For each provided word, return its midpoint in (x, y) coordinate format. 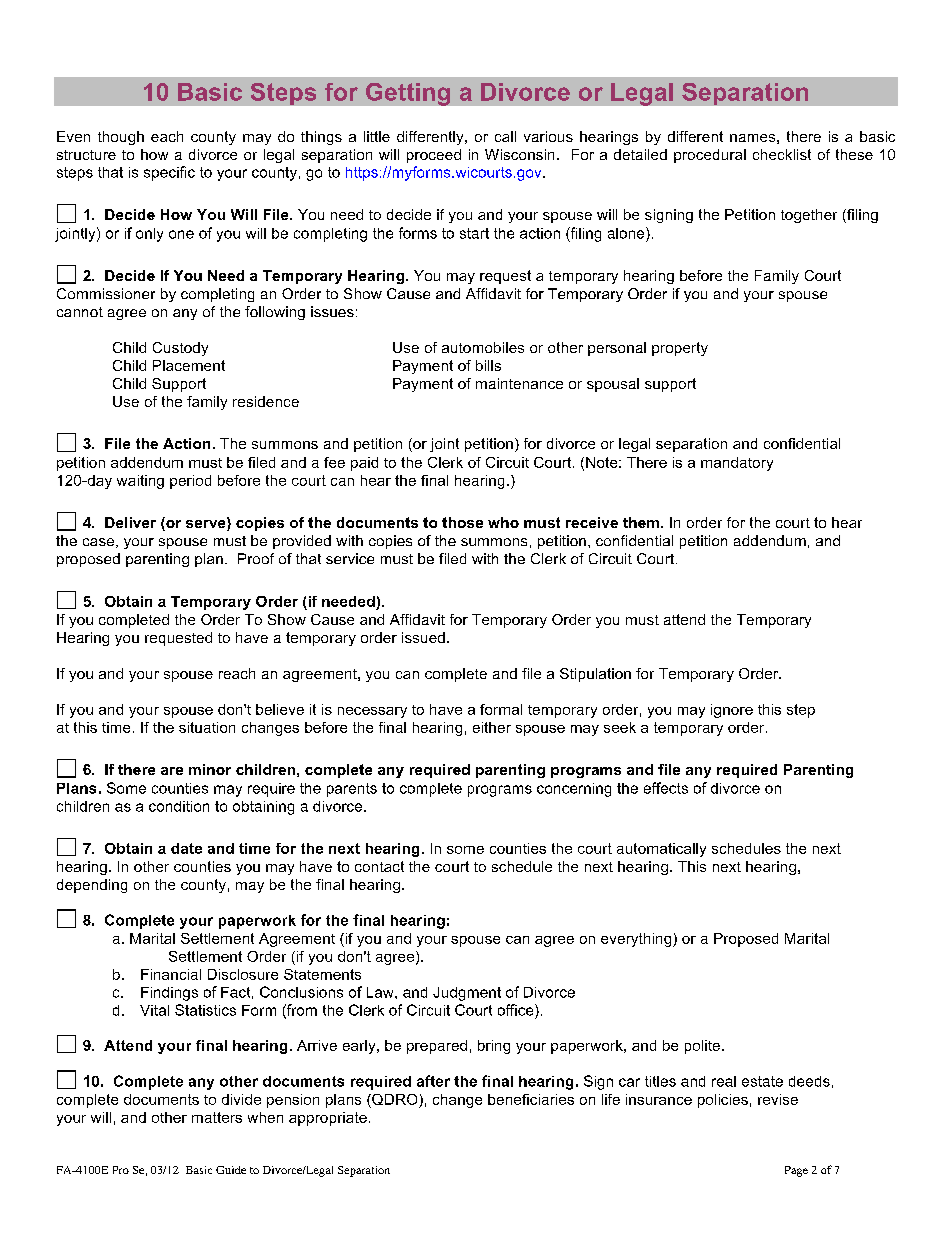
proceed (434, 156)
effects (666, 788)
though (121, 138)
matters (217, 1117)
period (190, 482)
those (462, 522)
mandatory (737, 464)
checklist (782, 154)
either (492, 727)
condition (179, 806)
